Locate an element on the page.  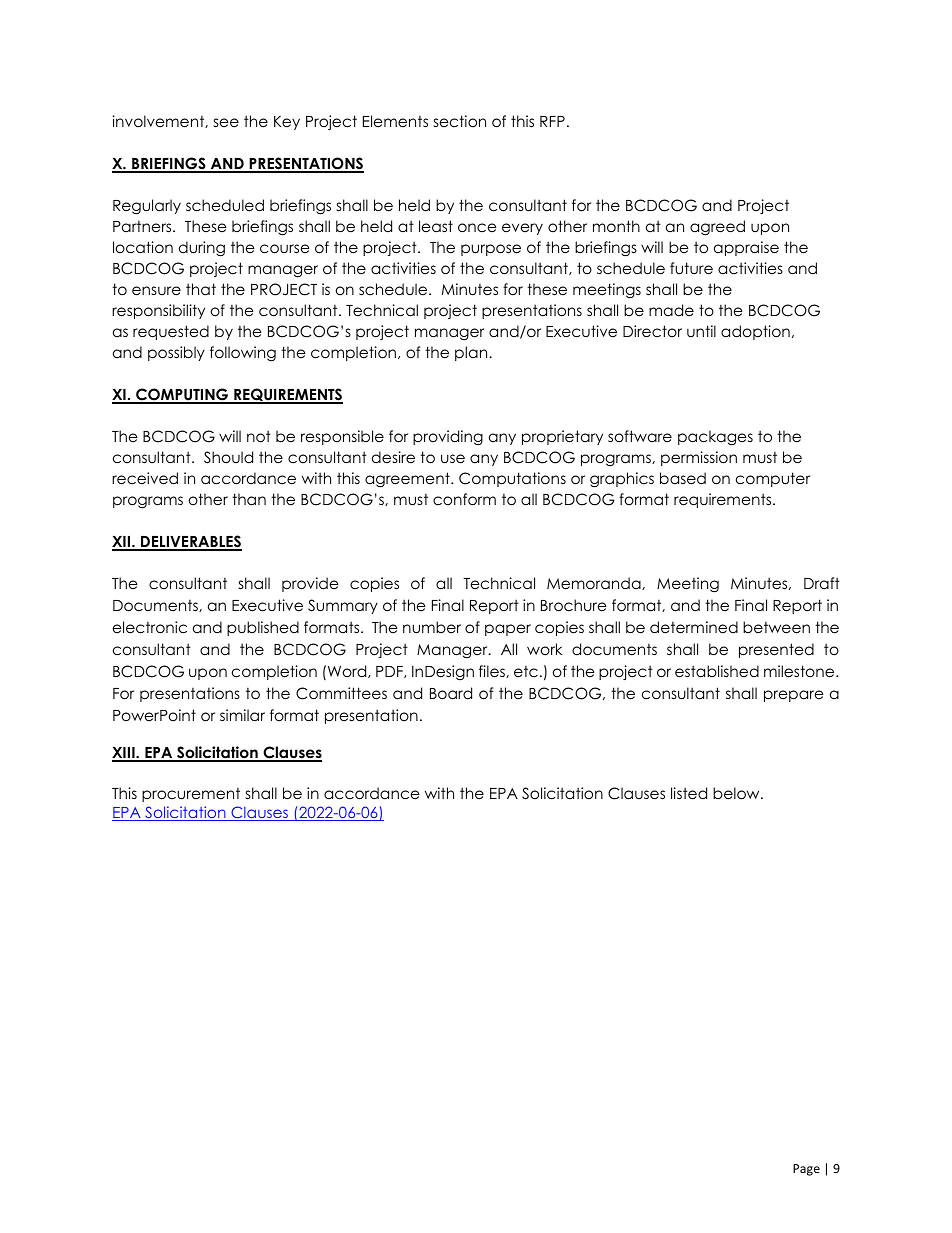
Board is located at coordinates (451, 693).
